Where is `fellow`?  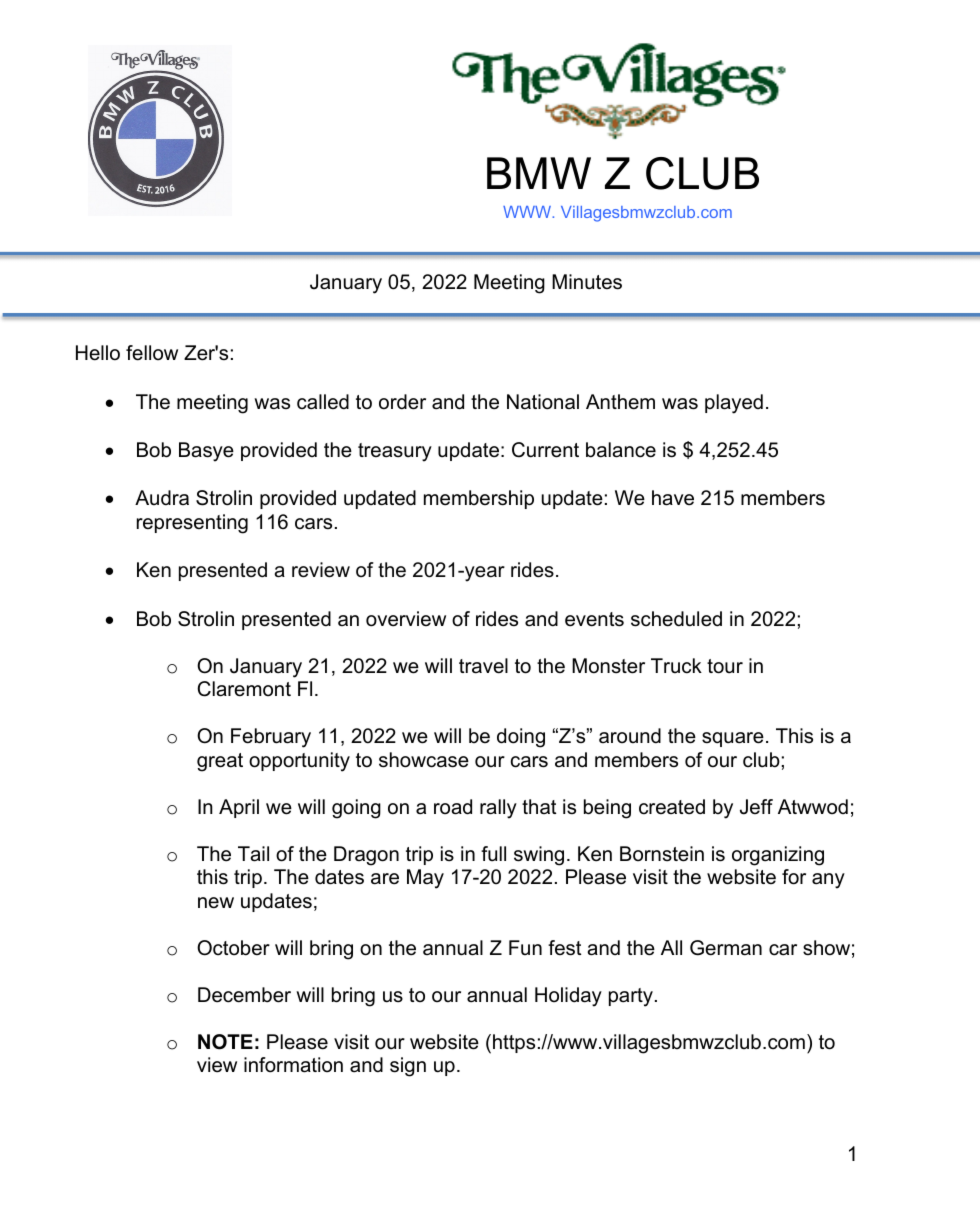 fellow is located at coordinates (152, 353).
